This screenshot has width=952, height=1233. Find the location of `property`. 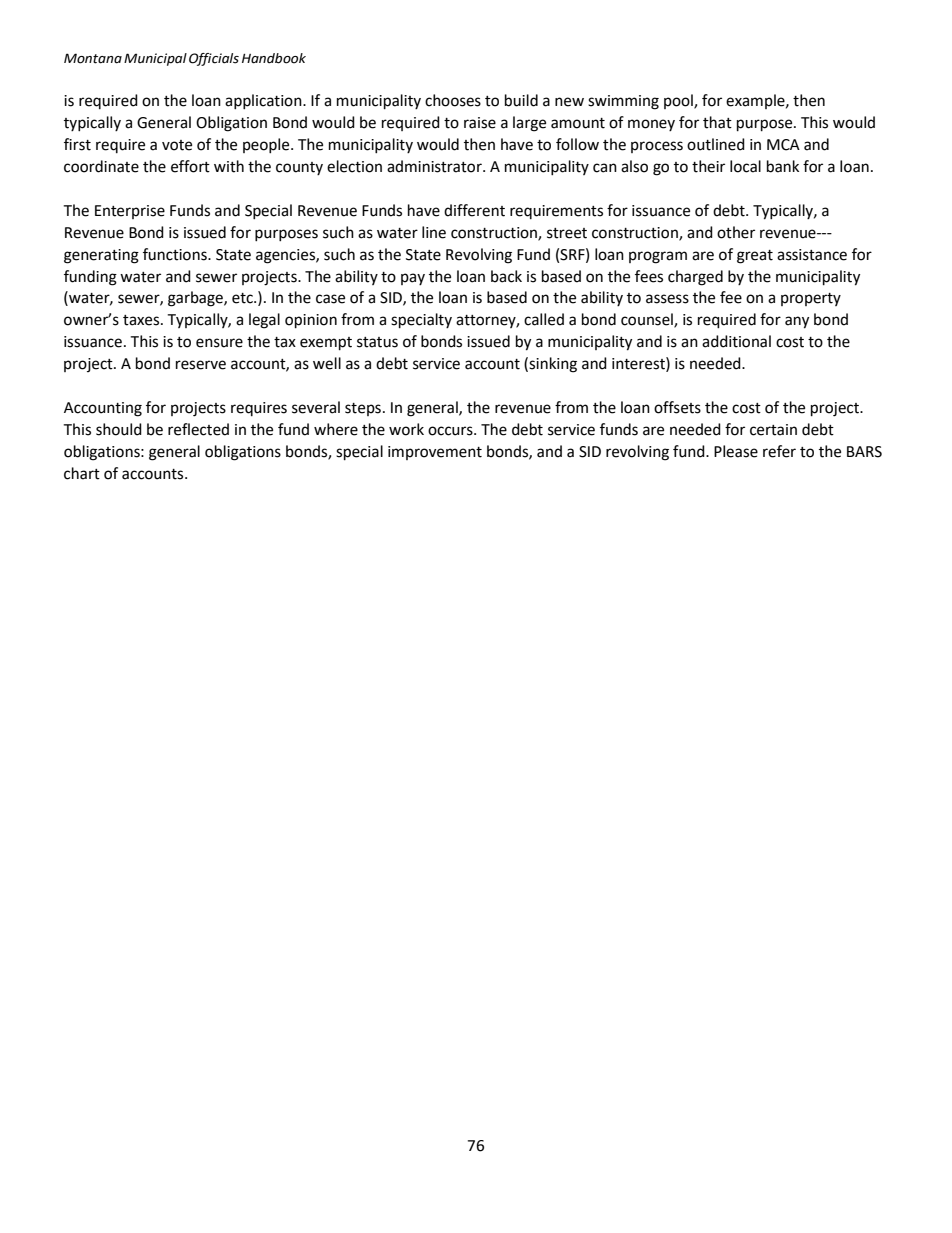

property is located at coordinates (811, 299).
